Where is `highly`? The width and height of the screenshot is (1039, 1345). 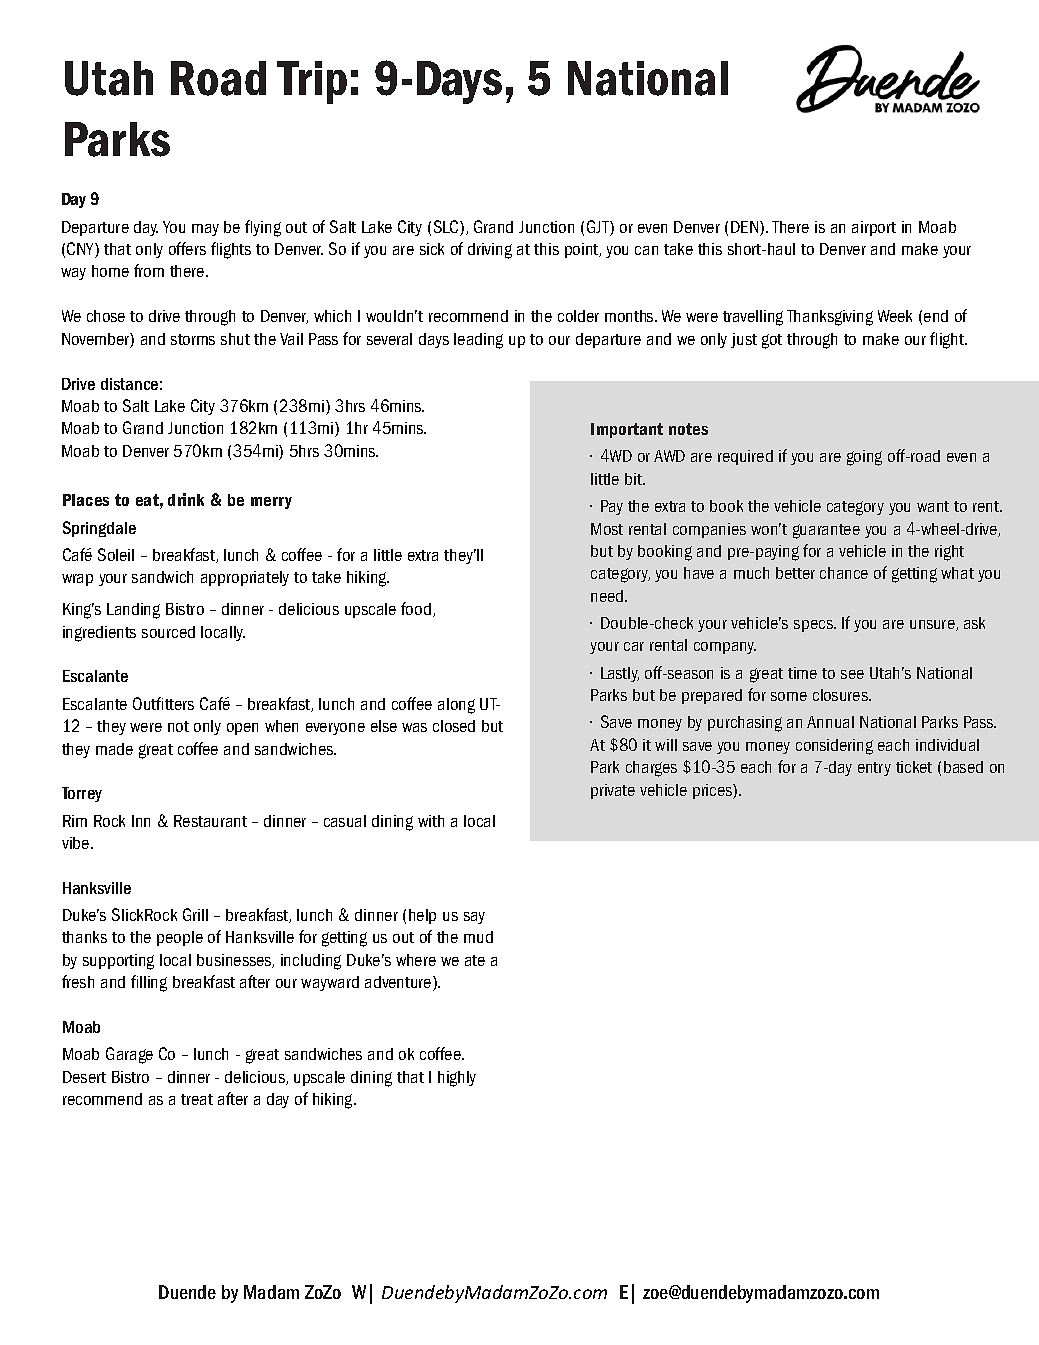
highly is located at coordinates (457, 1079).
